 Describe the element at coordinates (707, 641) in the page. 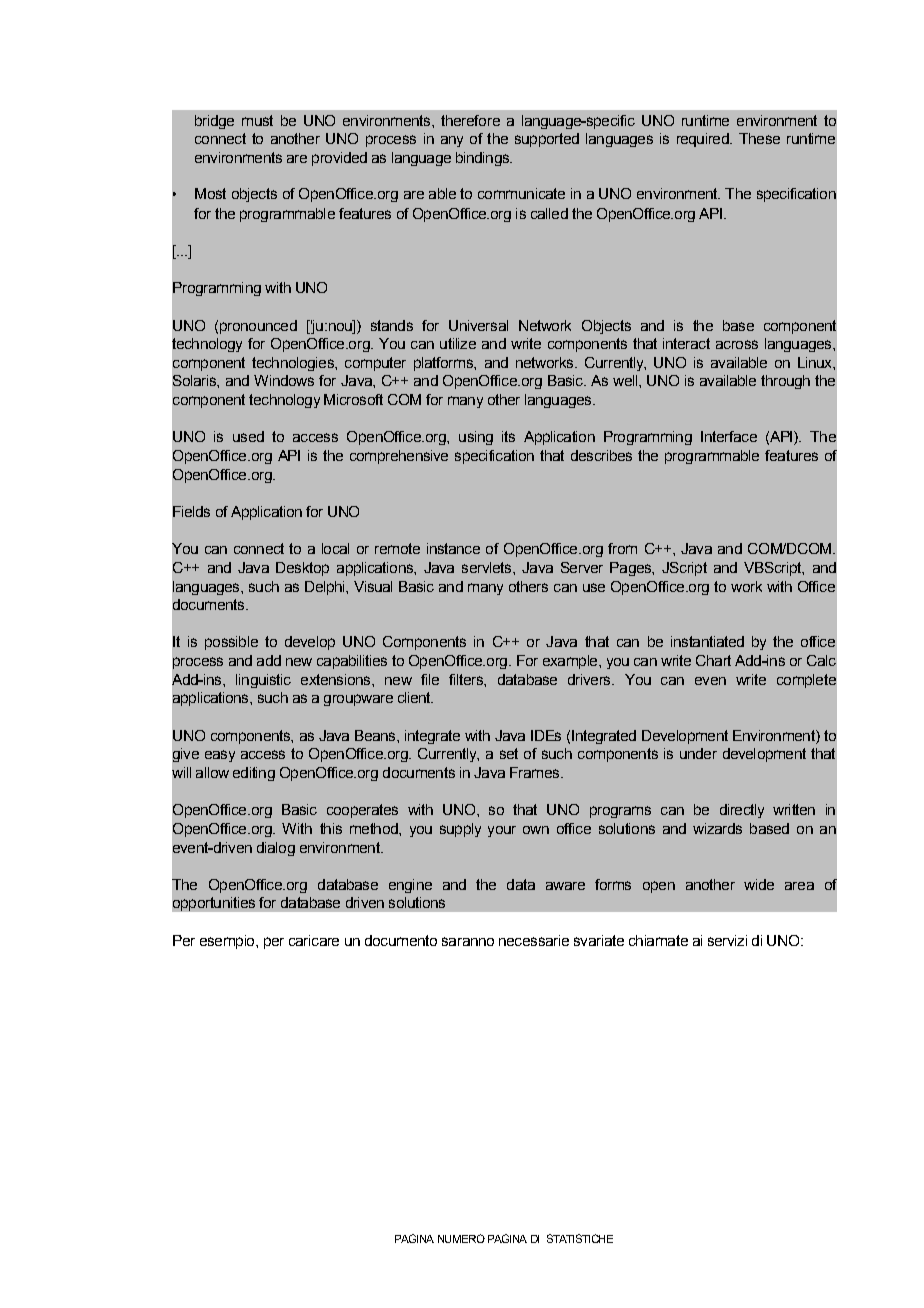

I see `instantiated` at that location.
